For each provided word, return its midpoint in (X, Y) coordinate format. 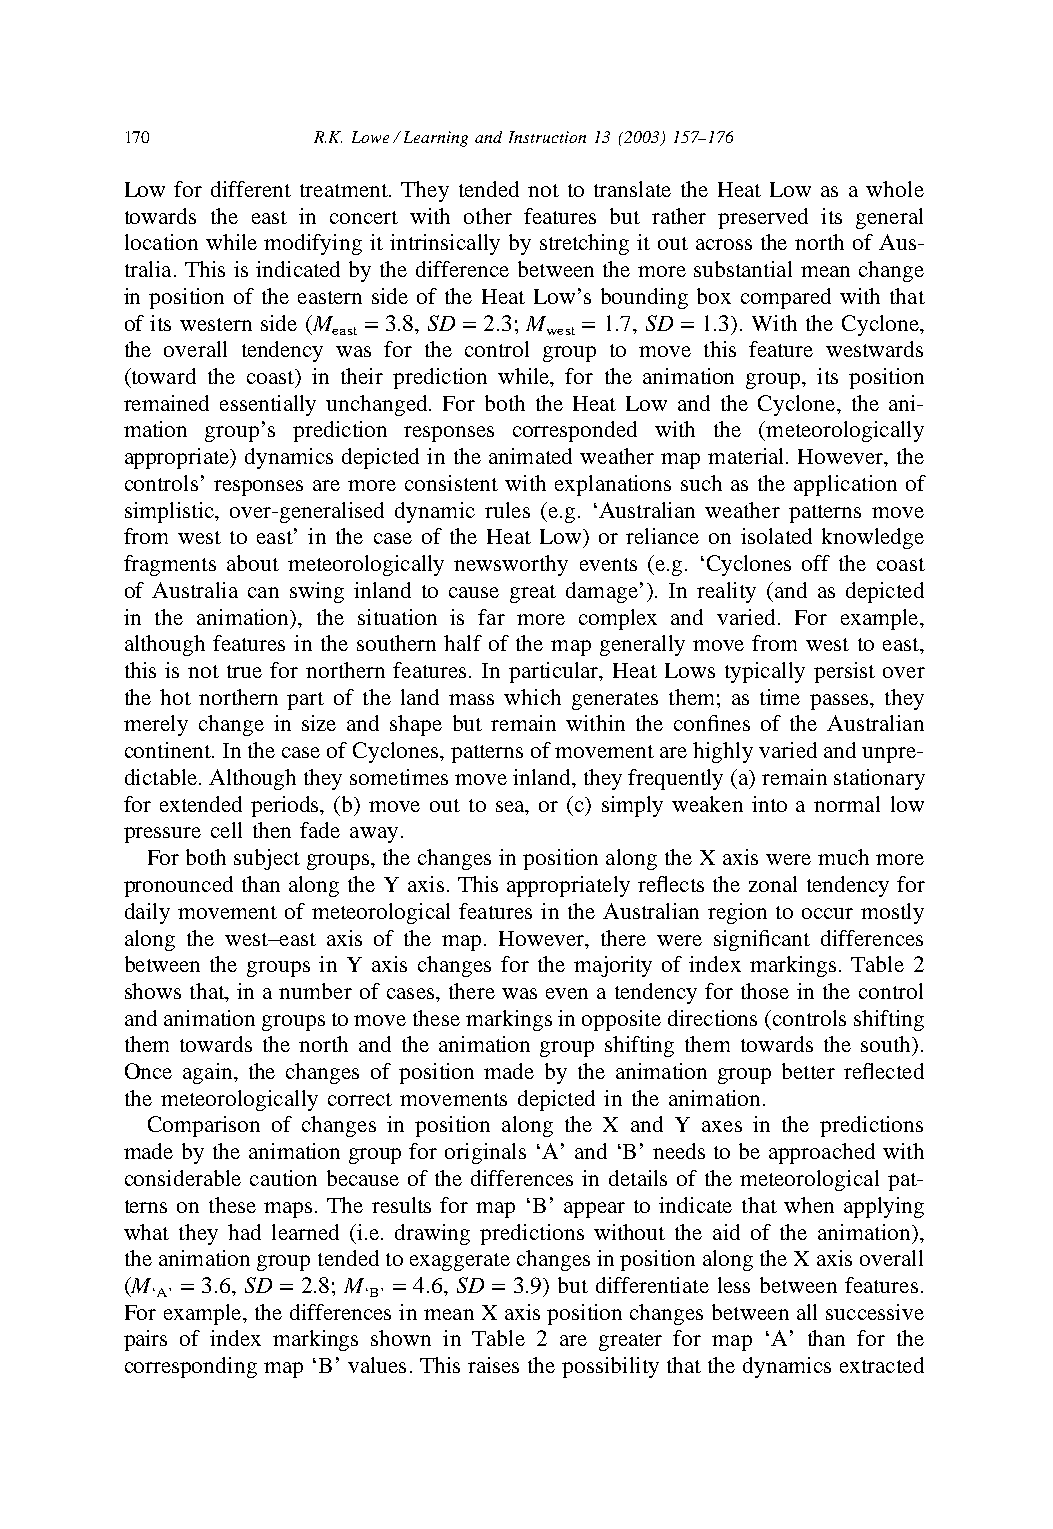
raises (493, 1365)
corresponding (191, 1367)
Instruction (547, 137)
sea (511, 806)
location (161, 242)
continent (169, 750)
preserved (763, 218)
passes (840, 702)
